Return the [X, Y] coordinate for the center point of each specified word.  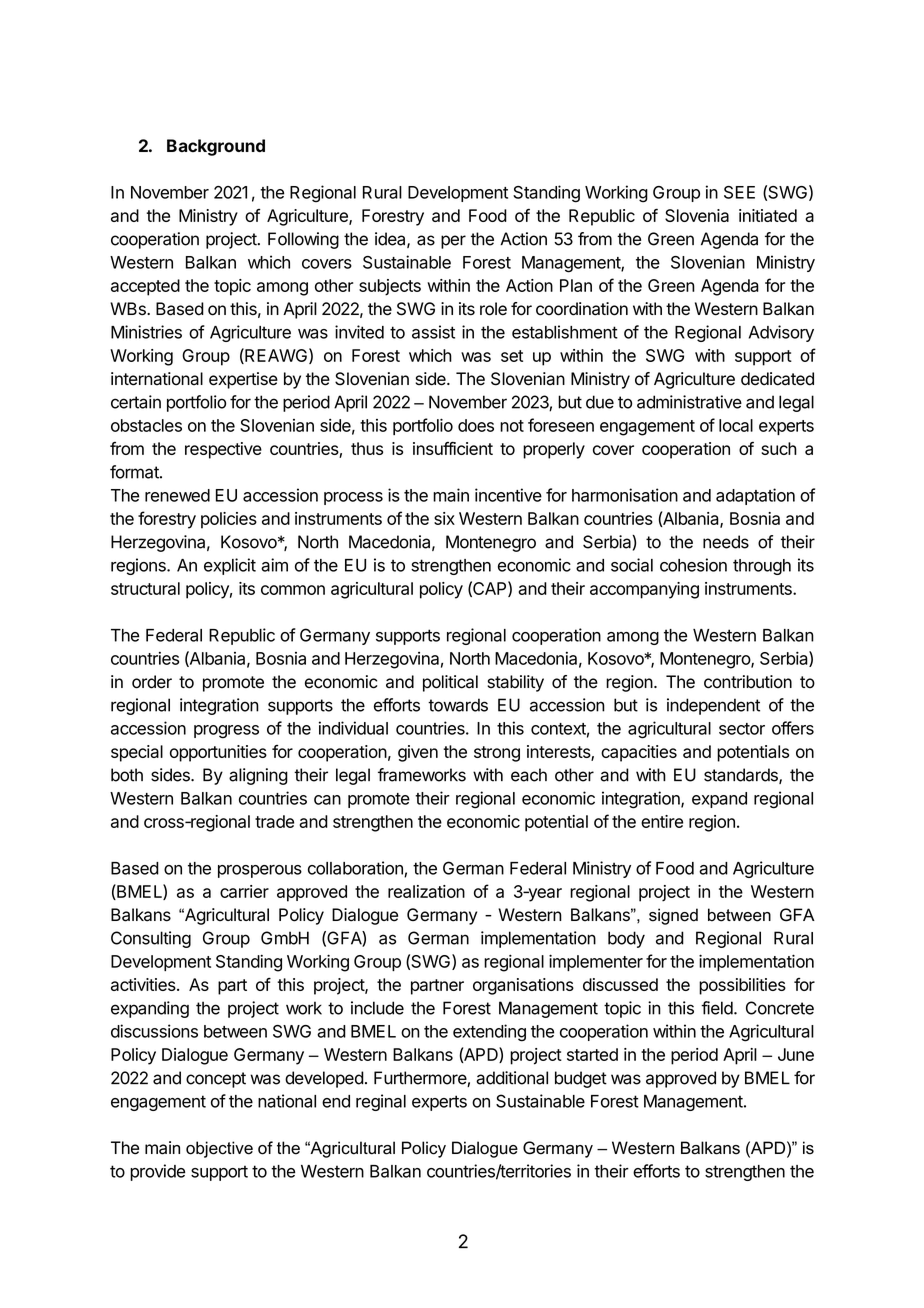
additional [512, 1078]
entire [662, 821]
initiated [768, 215]
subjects [390, 287]
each [529, 775]
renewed [177, 495]
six [444, 518]
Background [216, 147]
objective [219, 1149]
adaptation [755, 496]
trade [274, 821]
